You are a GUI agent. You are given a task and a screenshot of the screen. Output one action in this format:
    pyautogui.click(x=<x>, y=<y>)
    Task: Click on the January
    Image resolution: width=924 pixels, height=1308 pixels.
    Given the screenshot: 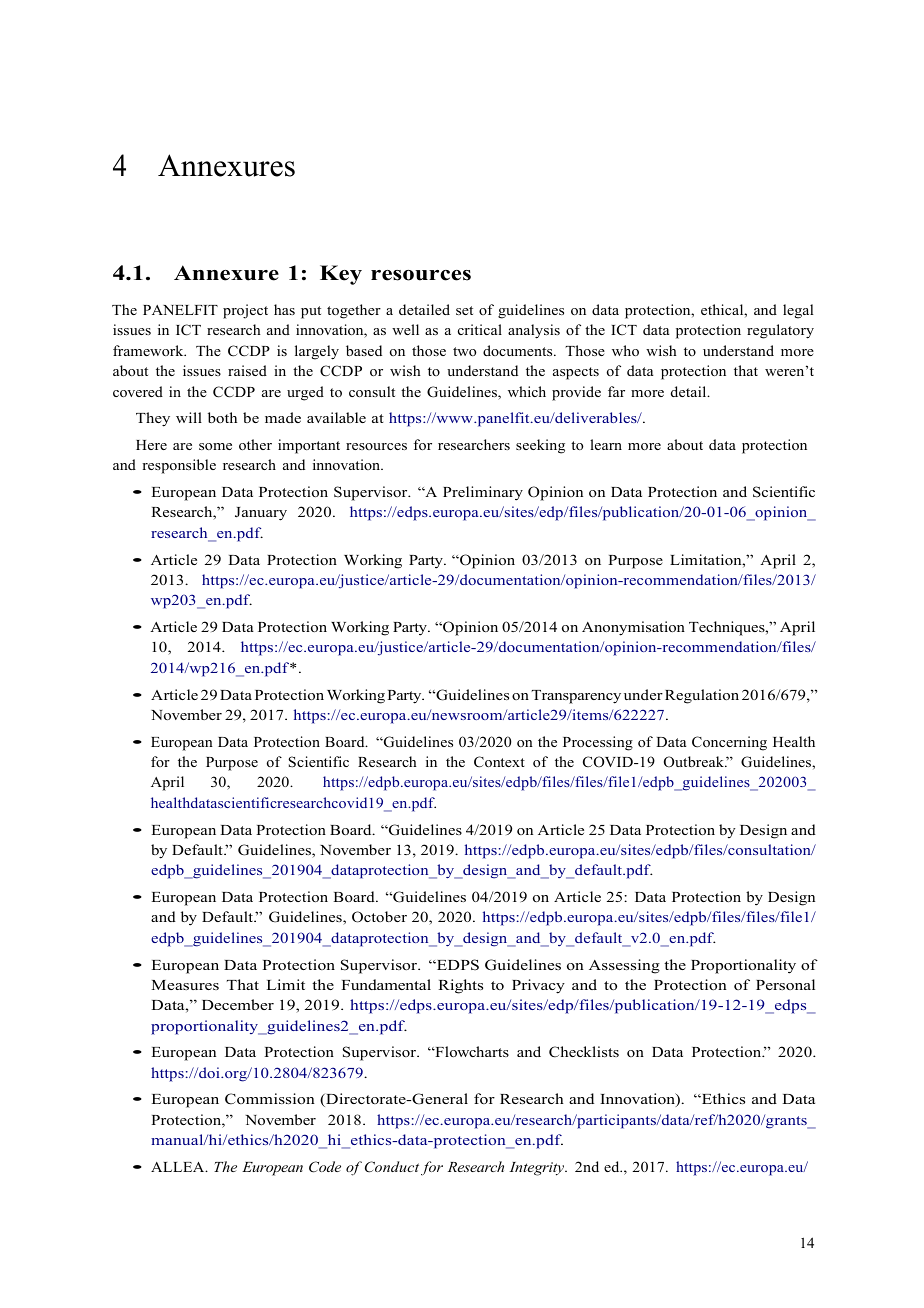 What is the action you would take?
    pyautogui.click(x=261, y=514)
